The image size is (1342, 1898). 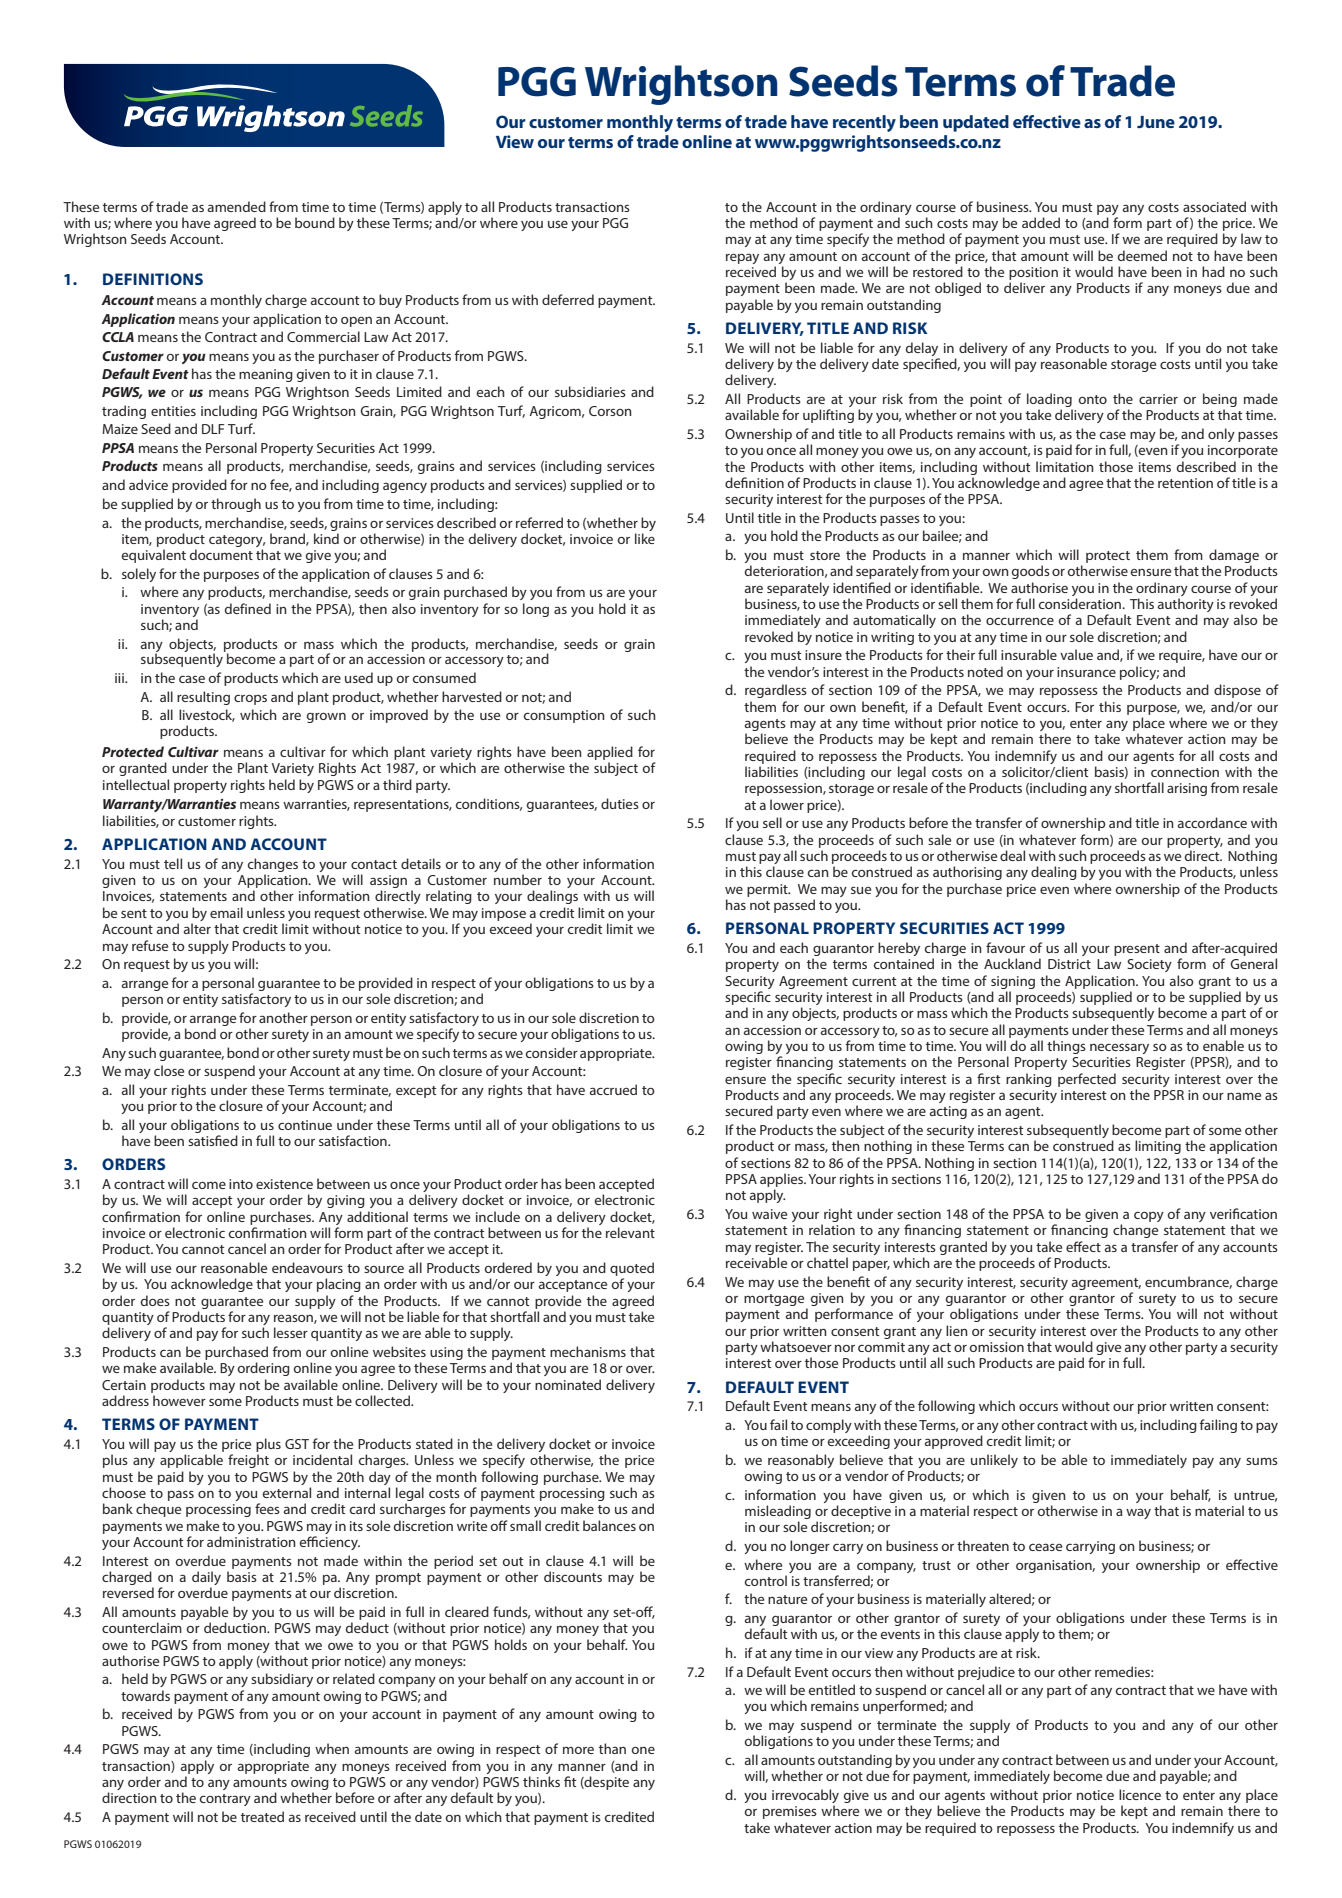 What do you see at coordinates (237, 206) in the screenshot?
I see `amended` at bounding box center [237, 206].
